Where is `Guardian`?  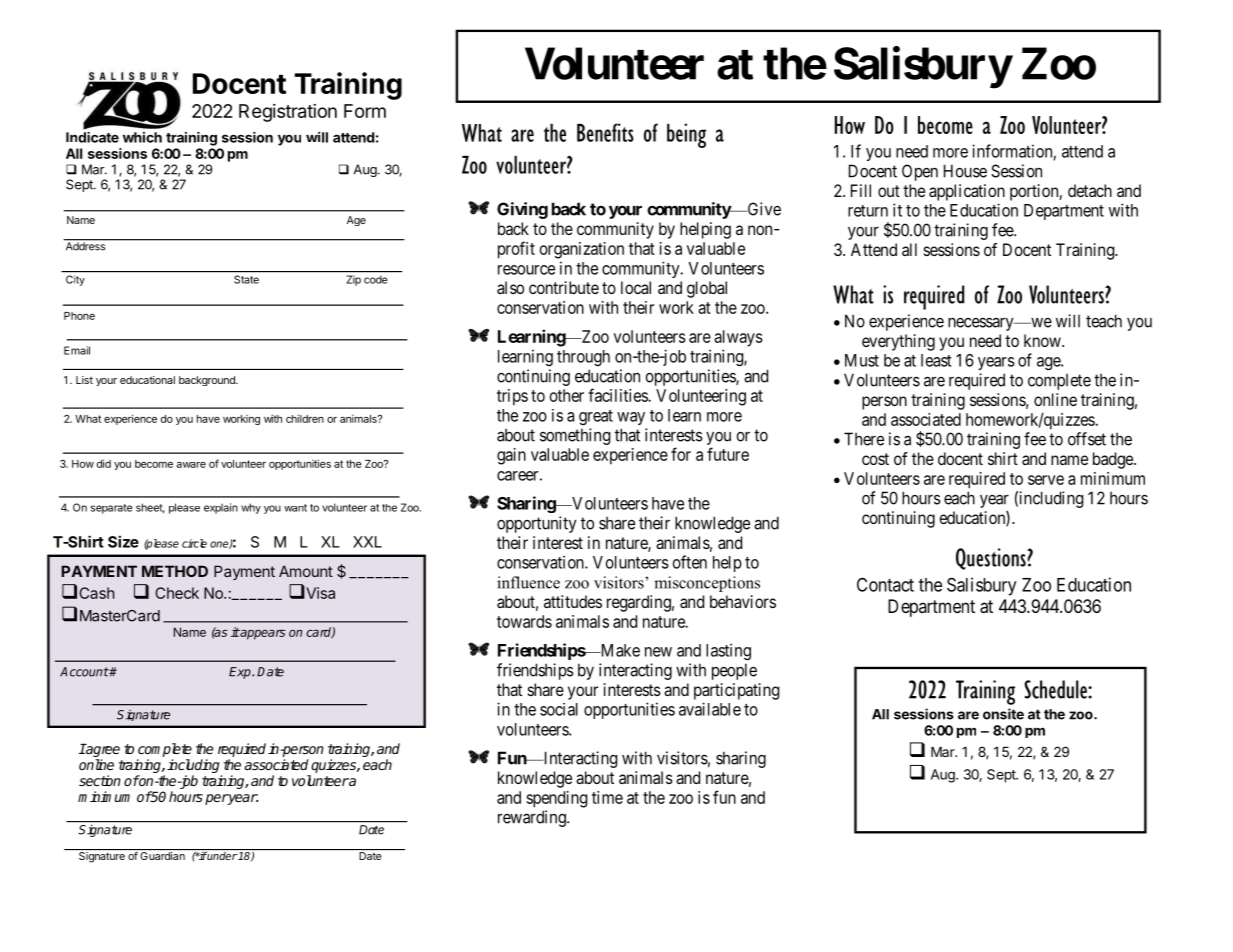
Guardian is located at coordinates (162, 856).
